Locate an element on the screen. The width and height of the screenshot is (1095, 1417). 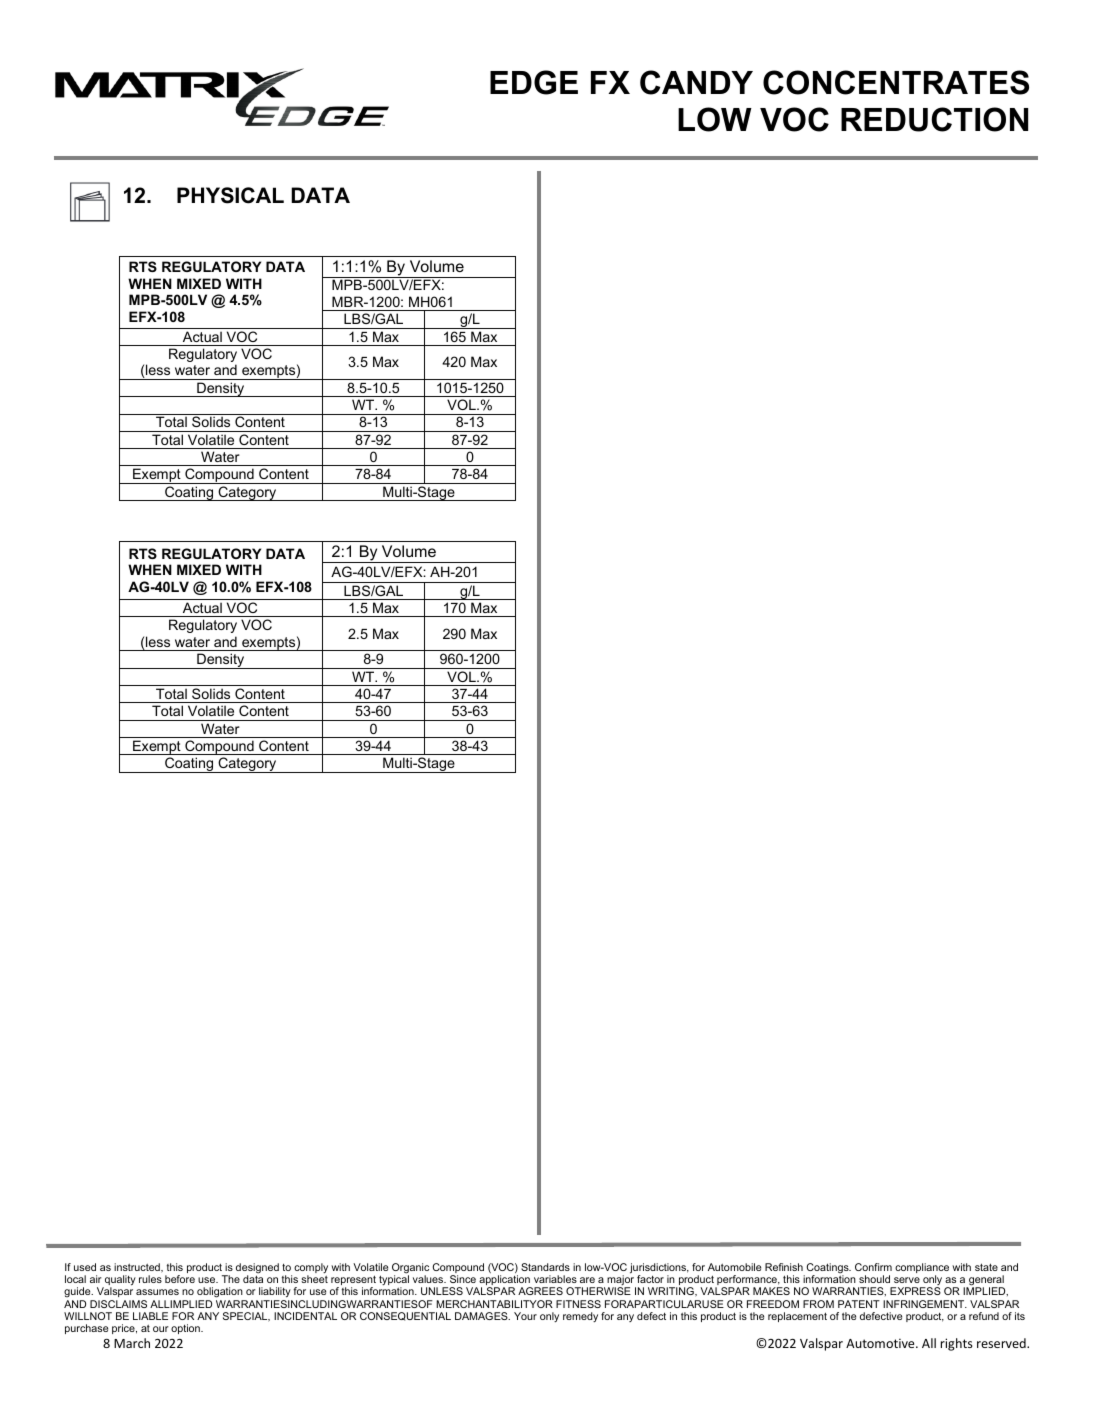
Standards is located at coordinates (545, 1267).
